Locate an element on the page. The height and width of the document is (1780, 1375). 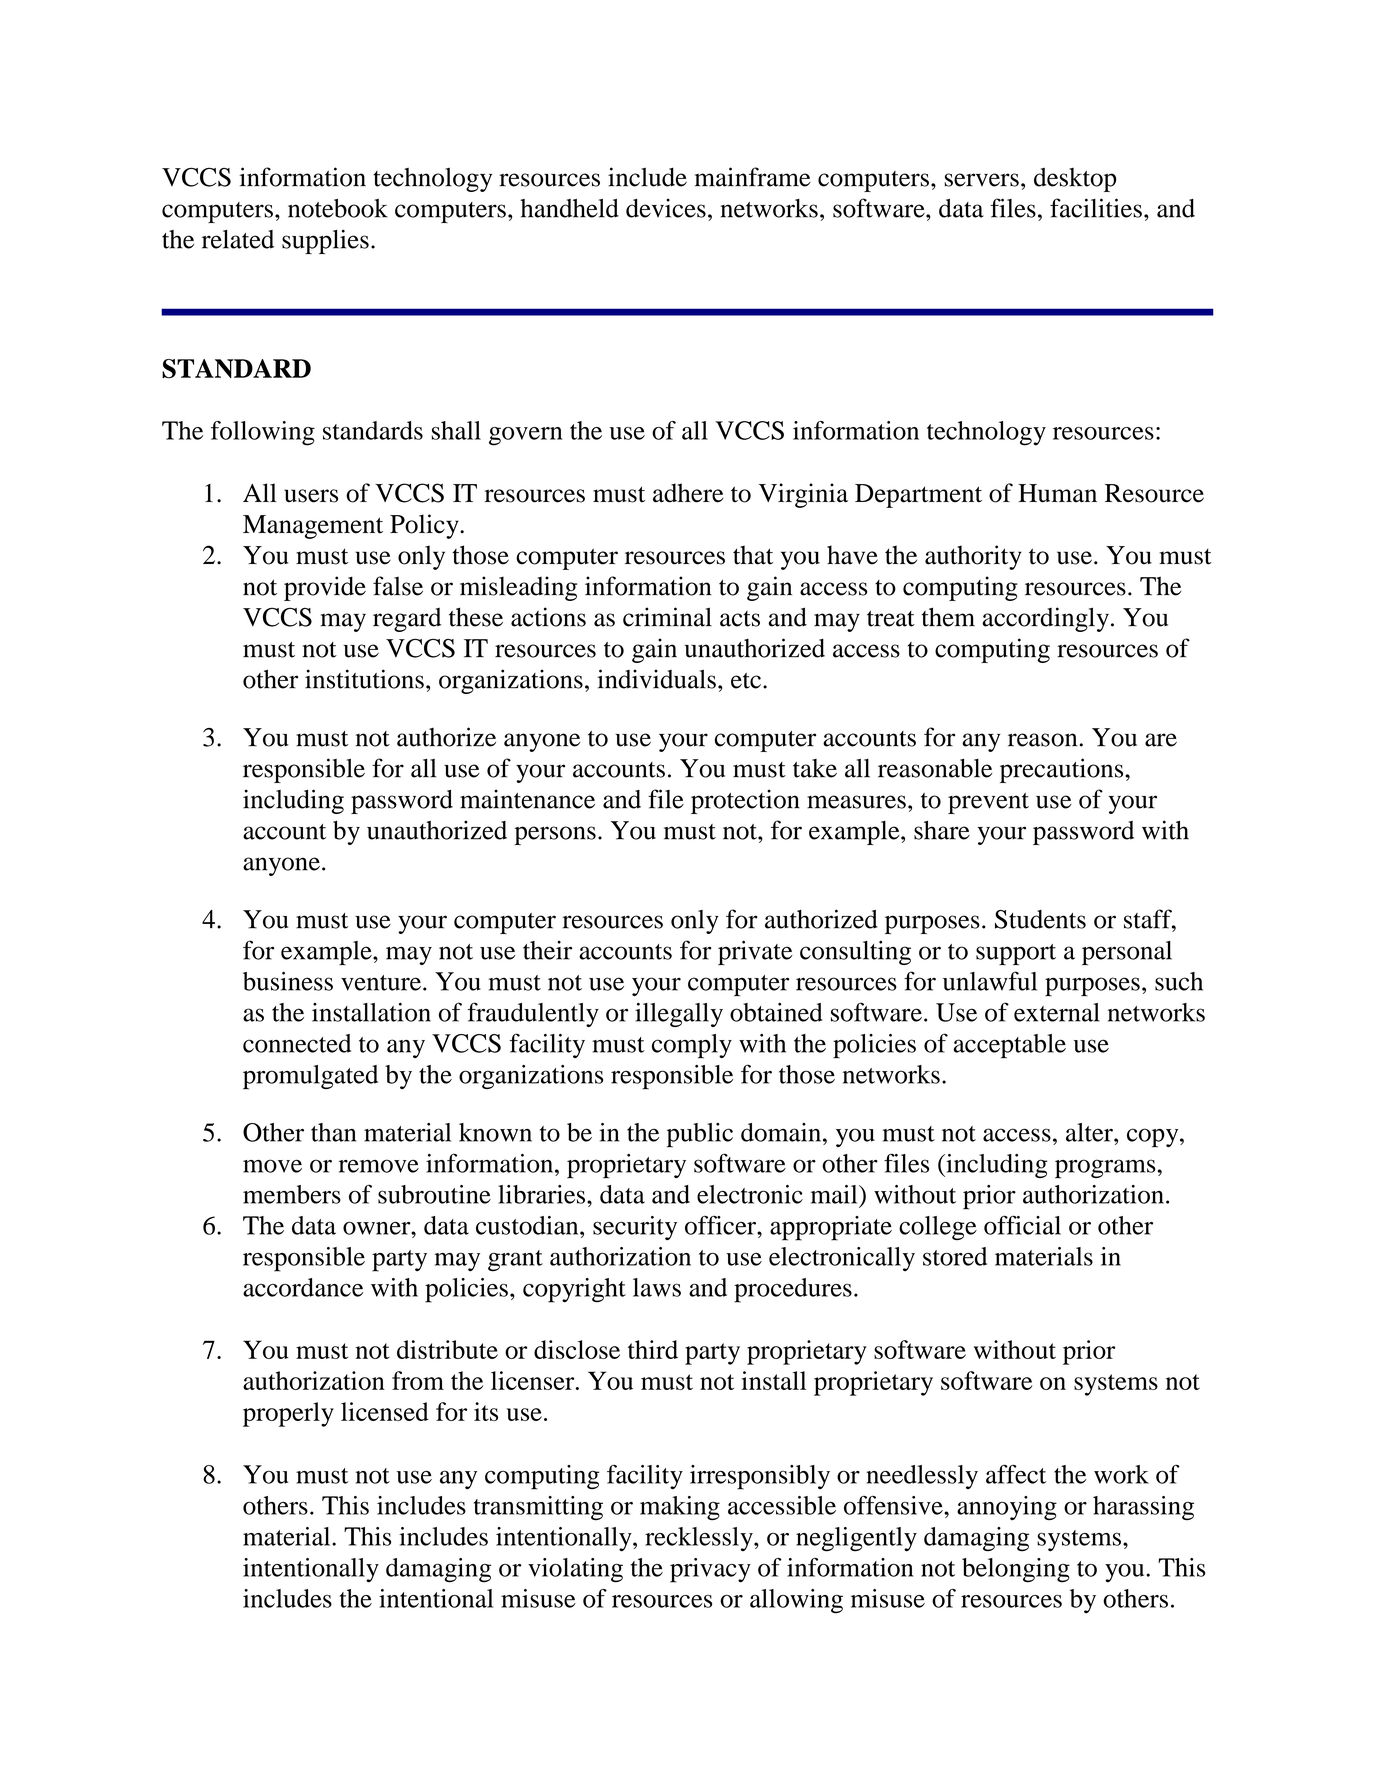
institutions is located at coordinates (364, 679).
